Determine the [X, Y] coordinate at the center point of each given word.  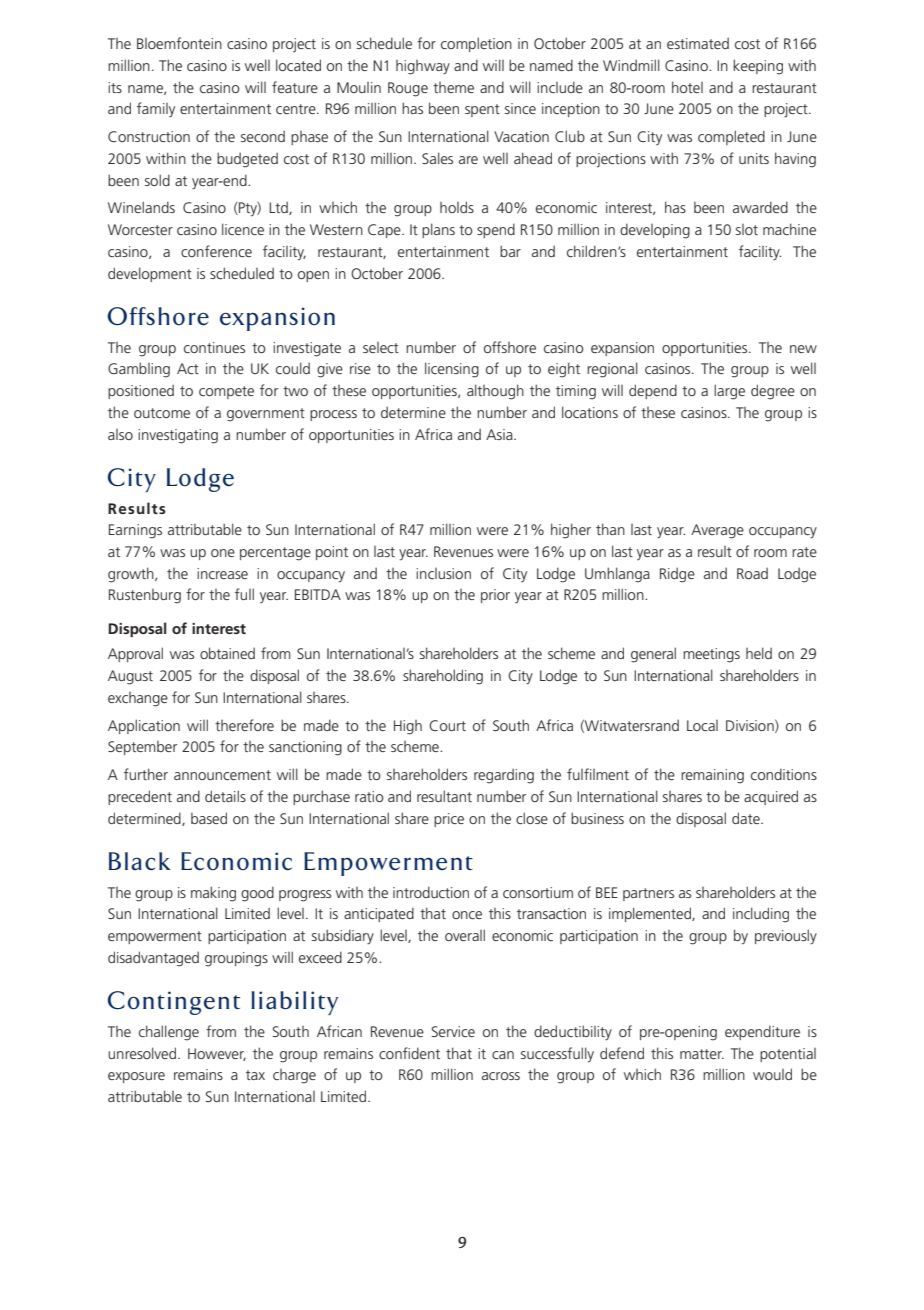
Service [453, 1031]
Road [752, 573]
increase [222, 573]
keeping [758, 67]
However [217, 1054]
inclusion [443, 573]
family [156, 109]
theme [453, 87]
